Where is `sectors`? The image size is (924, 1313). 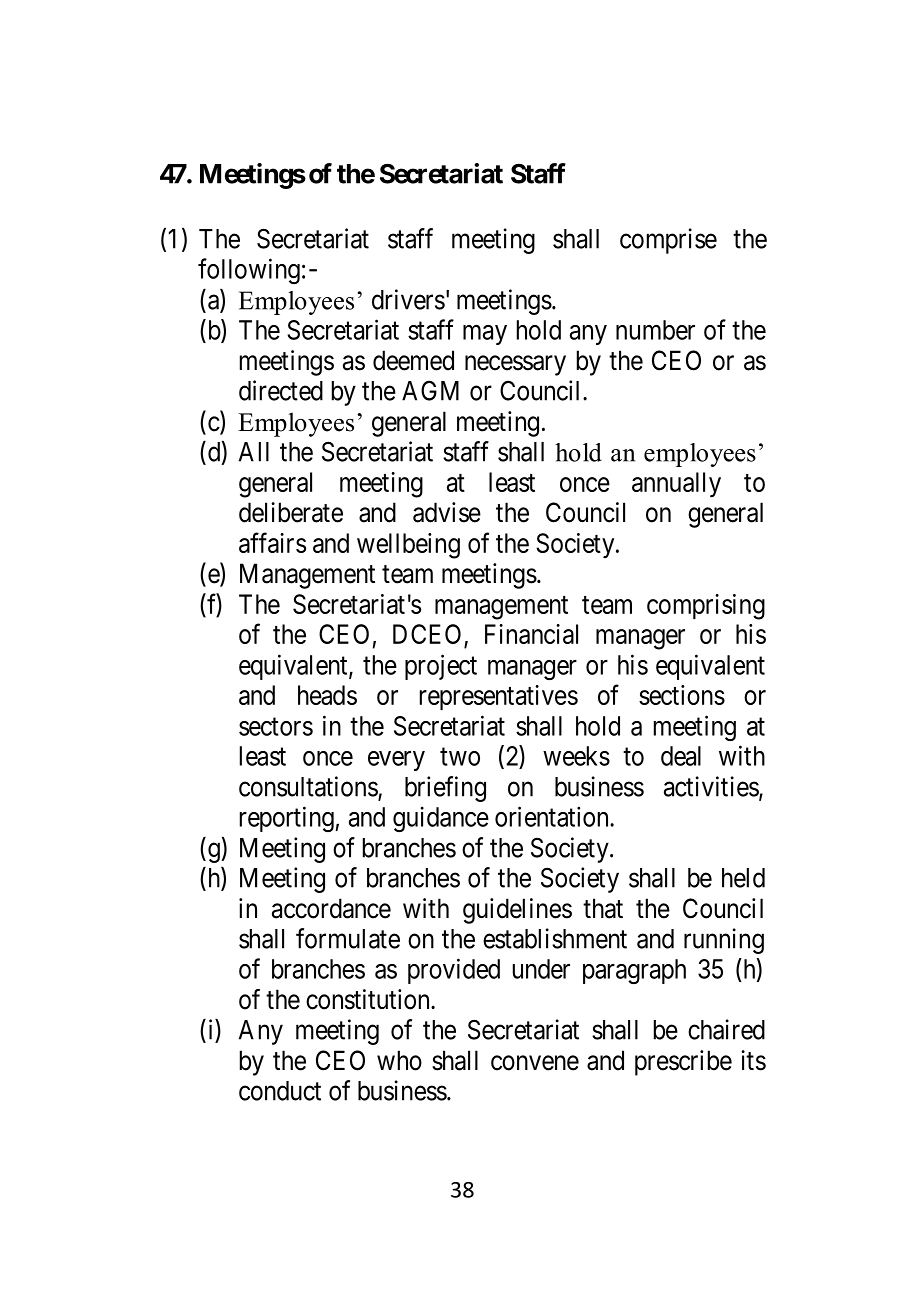
sectors is located at coordinates (276, 727).
